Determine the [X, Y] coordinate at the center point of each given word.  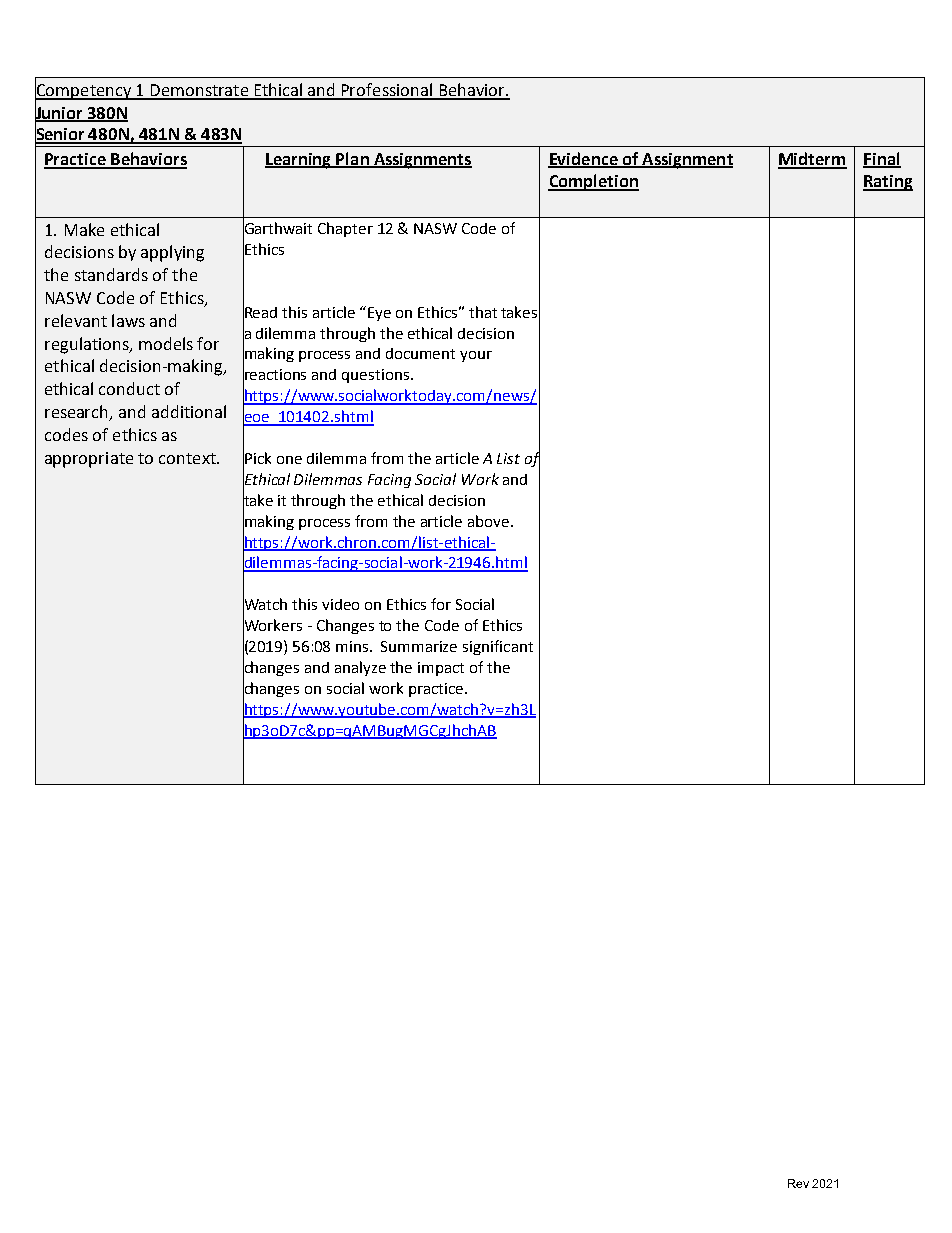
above [490, 521]
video [340, 604]
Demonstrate [199, 91]
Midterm [812, 160]
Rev [798, 1183]
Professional [387, 91]
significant [498, 647]
